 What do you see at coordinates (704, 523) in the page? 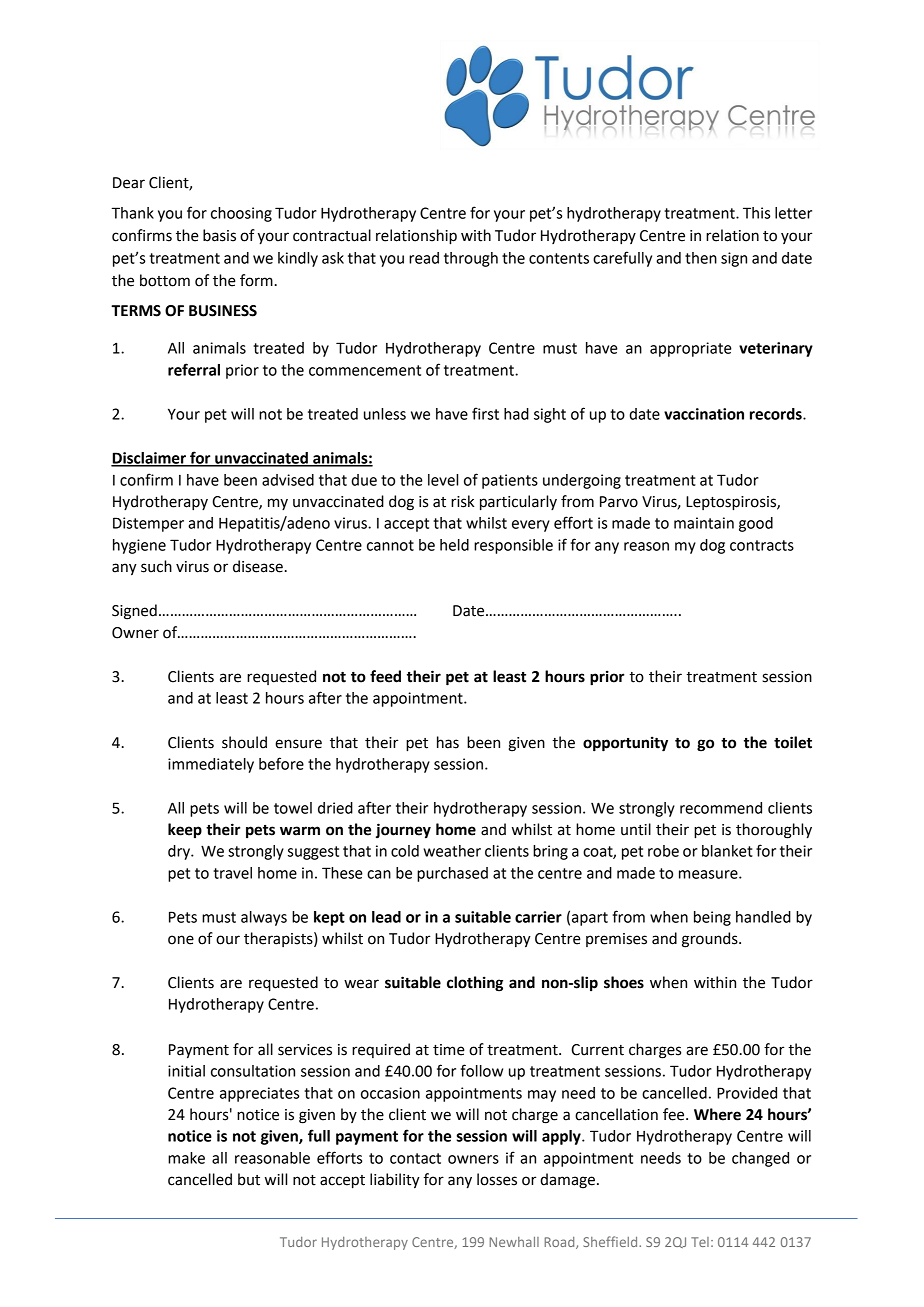
I see `maintain` at bounding box center [704, 523].
